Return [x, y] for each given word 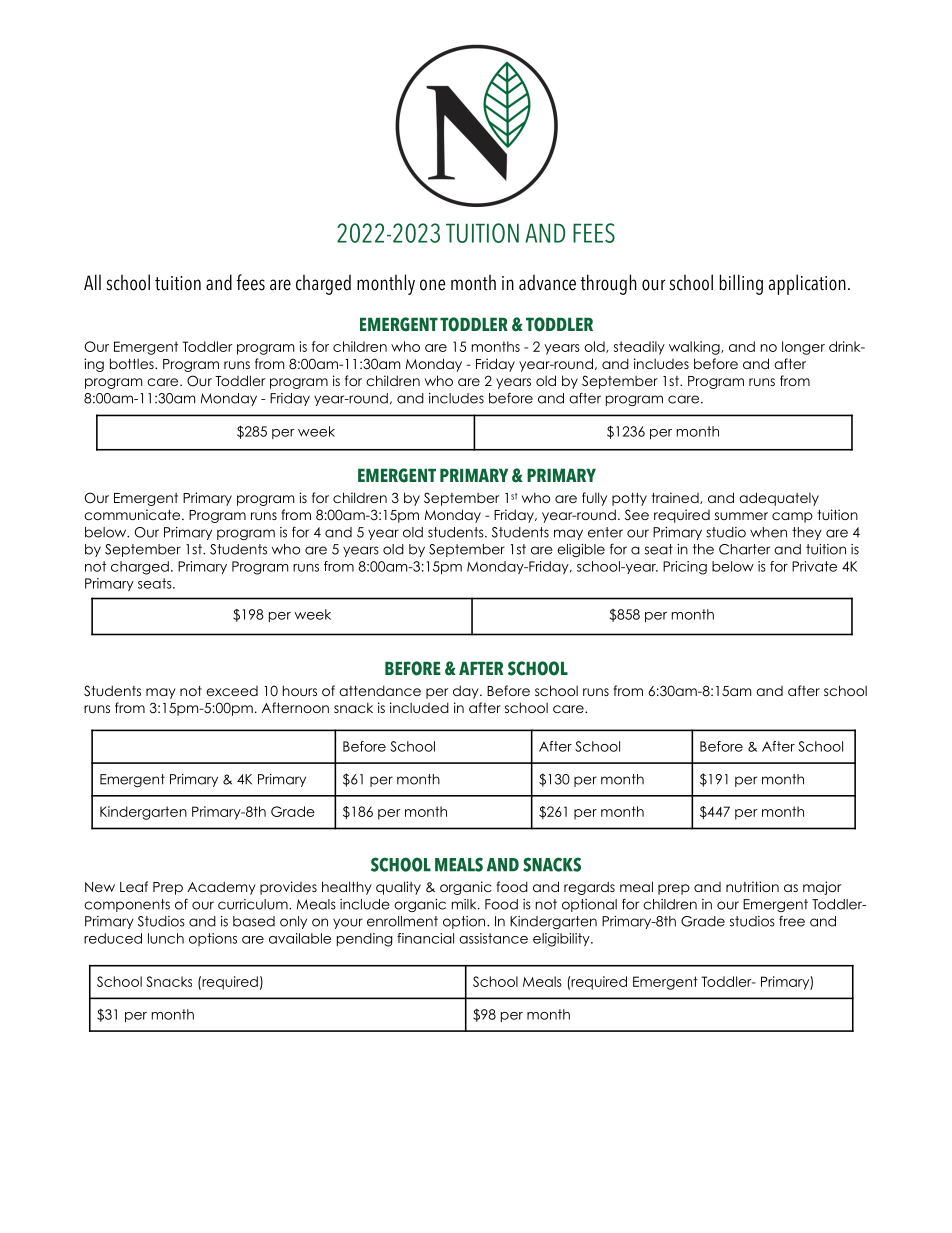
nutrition [752, 886]
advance [547, 282]
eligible [581, 550]
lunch [166, 938]
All [92, 282]
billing [741, 284]
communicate [133, 514]
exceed [232, 691]
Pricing [685, 568]
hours [300, 690]
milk [465, 904]
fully [594, 499]
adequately [779, 499]
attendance [380, 690]
